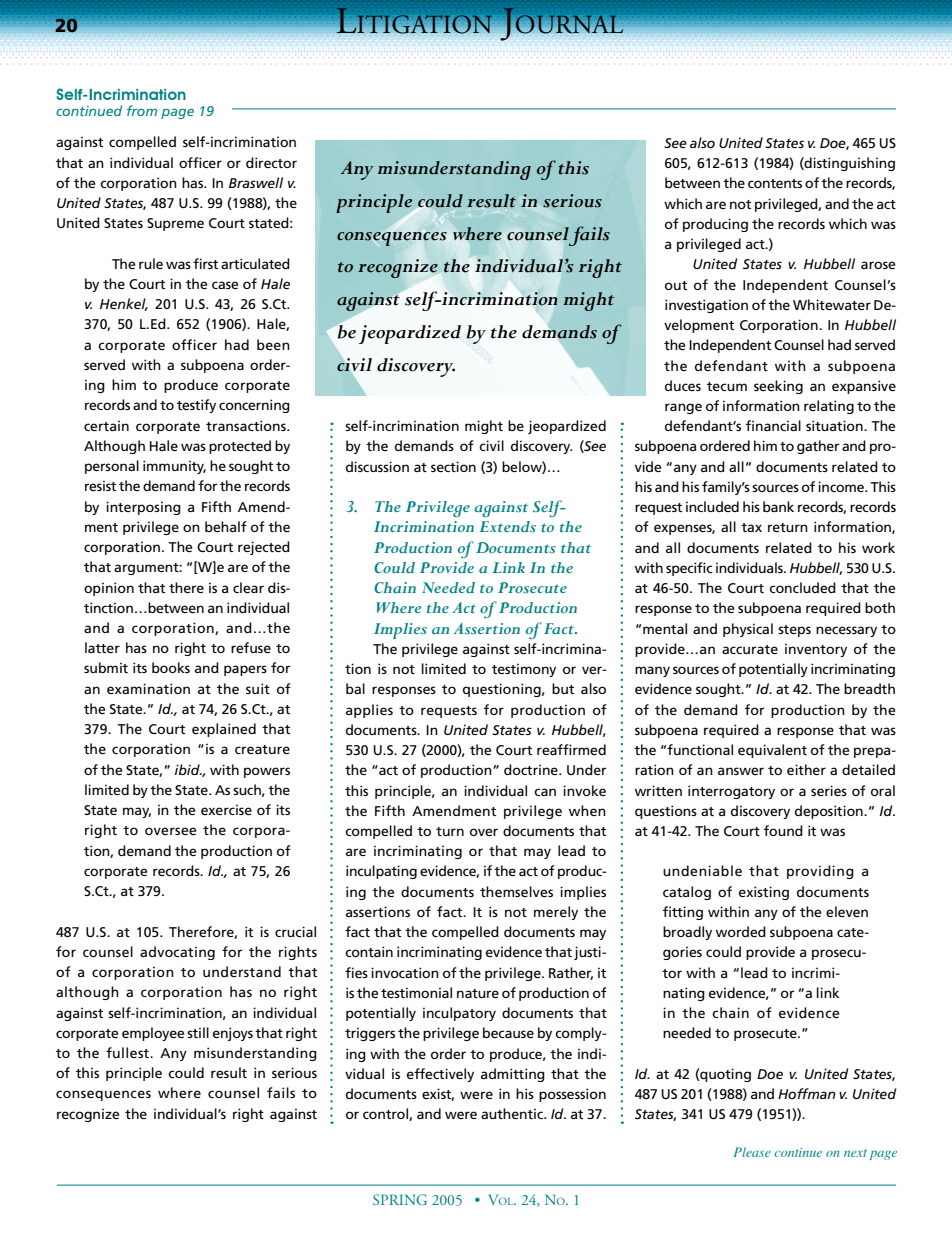 Image resolution: width=952 pixels, height=1233 pixels. What do you see at coordinates (513, 1113) in the screenshot?
I see `authentic` at bounding box center [513, 1113].
